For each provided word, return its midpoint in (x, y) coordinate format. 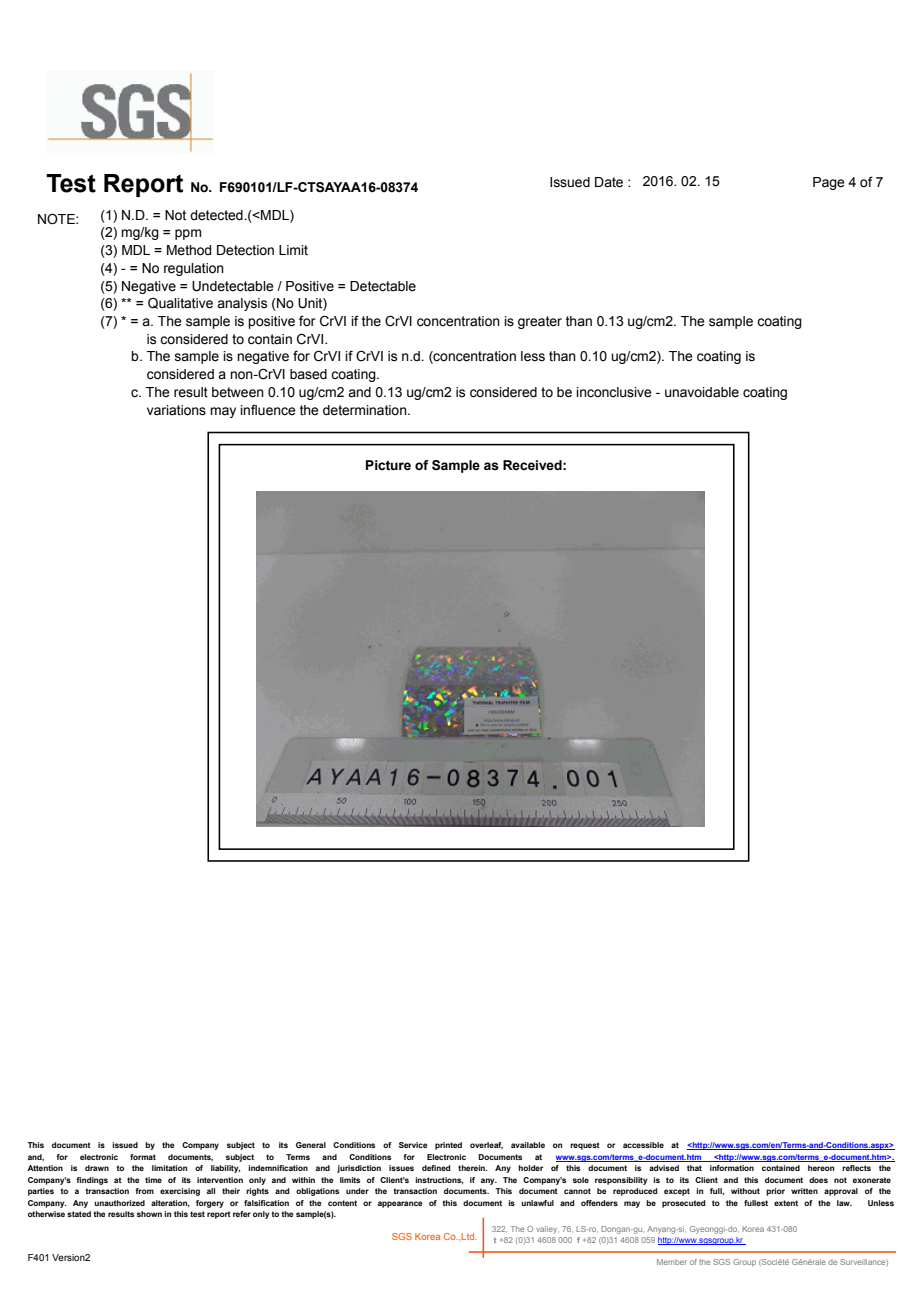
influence (268, 410)
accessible (643, 1145)
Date (609, 182)
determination (366, 410)
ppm (188, 234)
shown (149, 1214)
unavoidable (702, 392)
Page (829, 183)
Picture (388, 465)
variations (176, 410)
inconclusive (614, 392)
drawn (97, 1168)
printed (448, 1146)
